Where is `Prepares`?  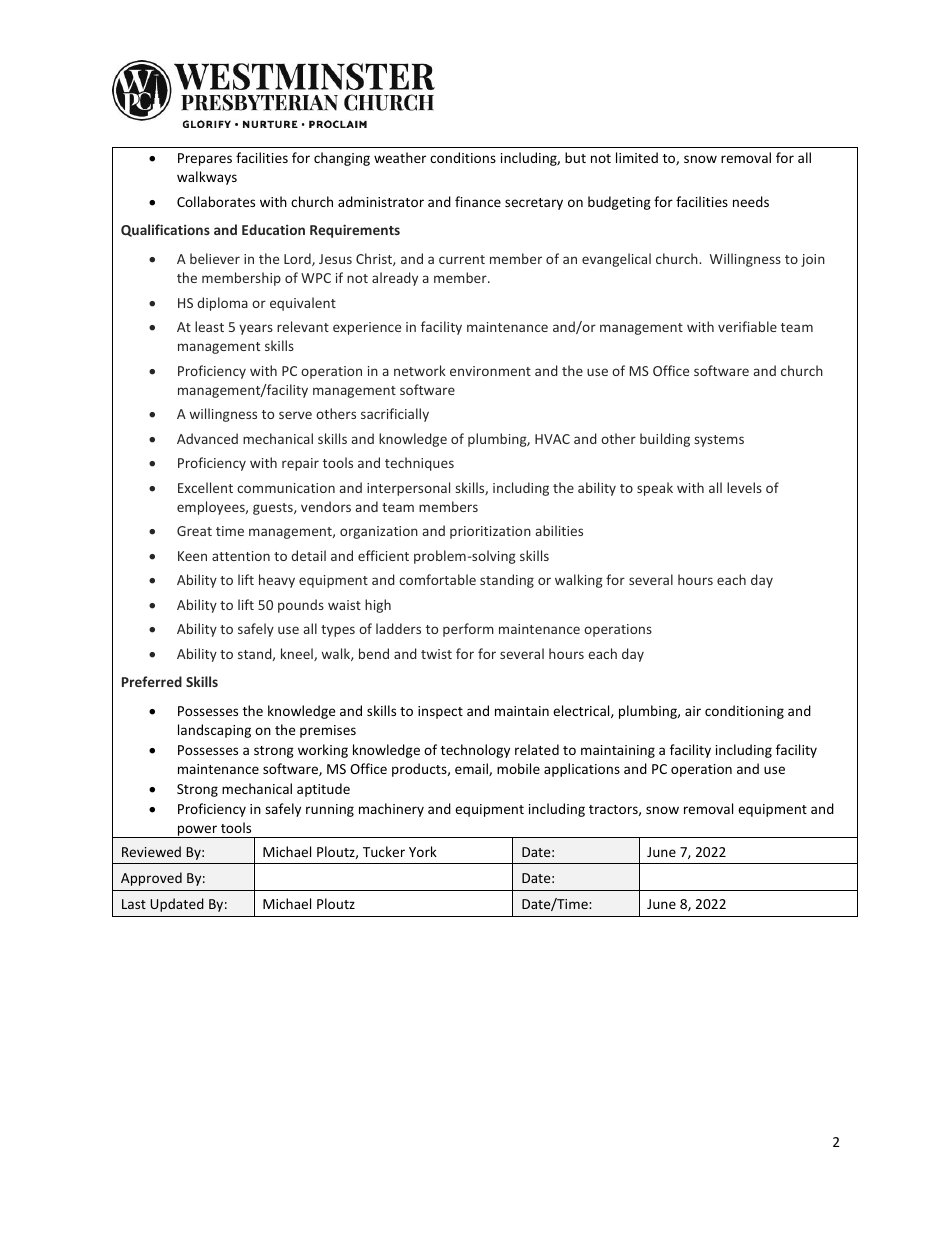 Prepares is located at coordinates (205, 159).
